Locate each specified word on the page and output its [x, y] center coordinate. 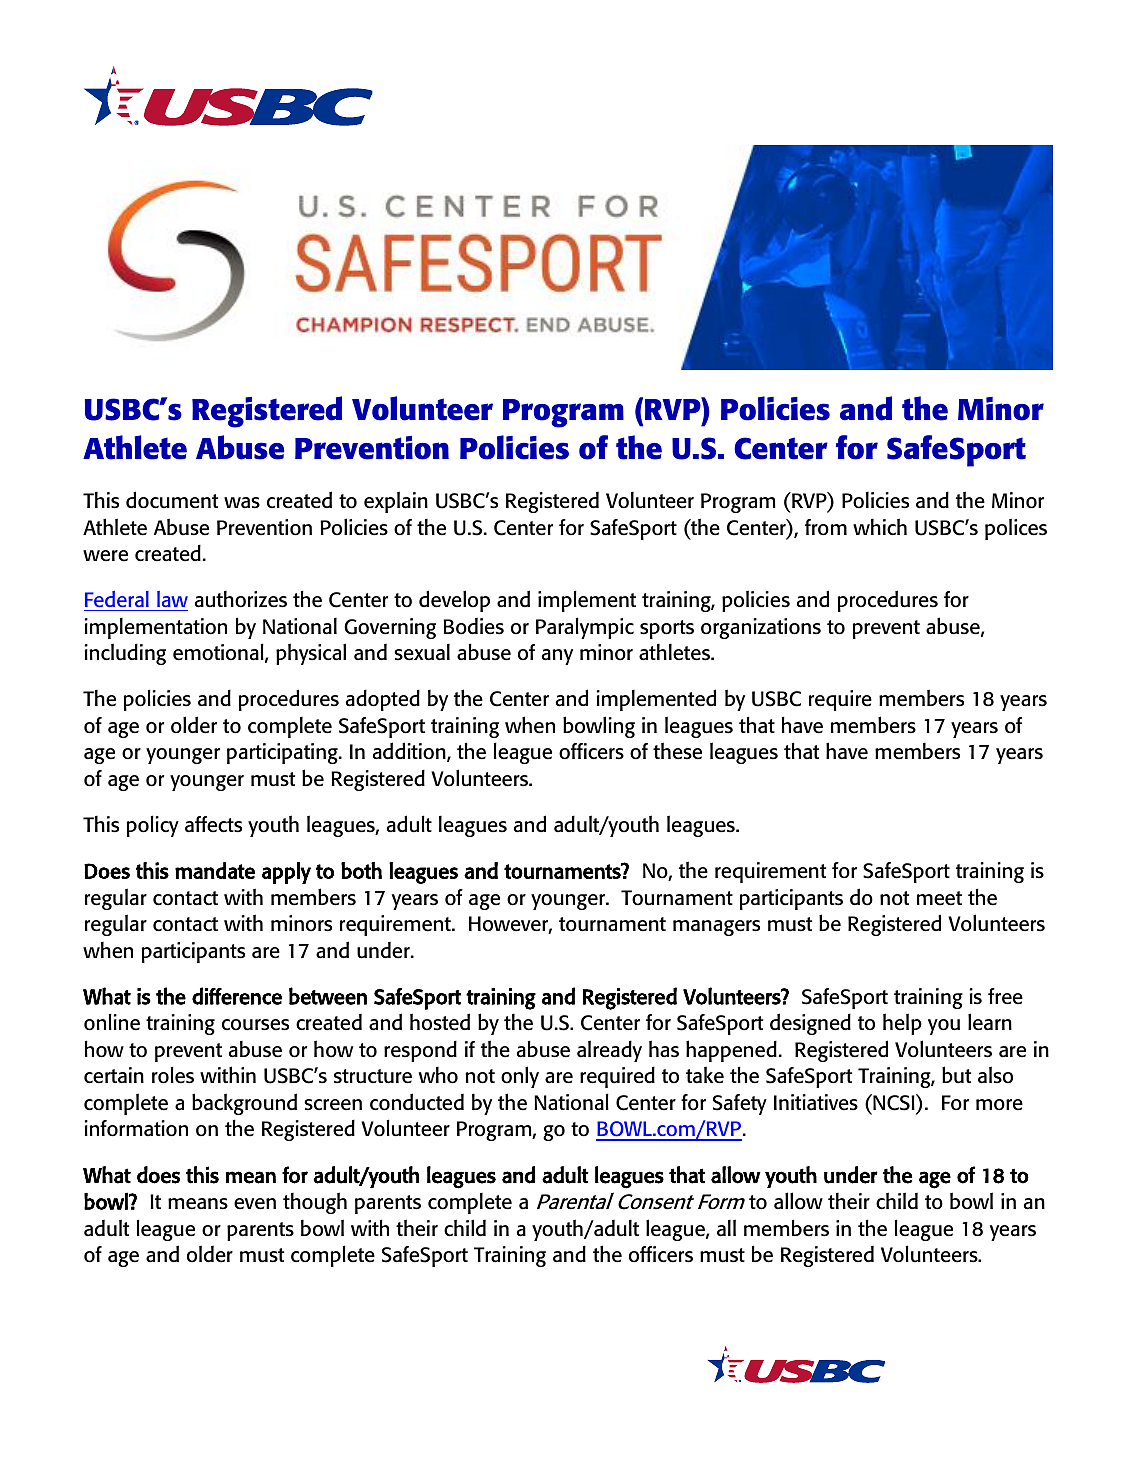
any [557, 657]
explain [396, 502]
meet [939, 898]
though [315, 1203]
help [902, 1024]
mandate [215, 870]
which [880, 527]
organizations [761, 628]
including [125, 654]
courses [255, 1025]
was [242, 503]
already [609, 1051]
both [361, 870]
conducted [417, 1102]
